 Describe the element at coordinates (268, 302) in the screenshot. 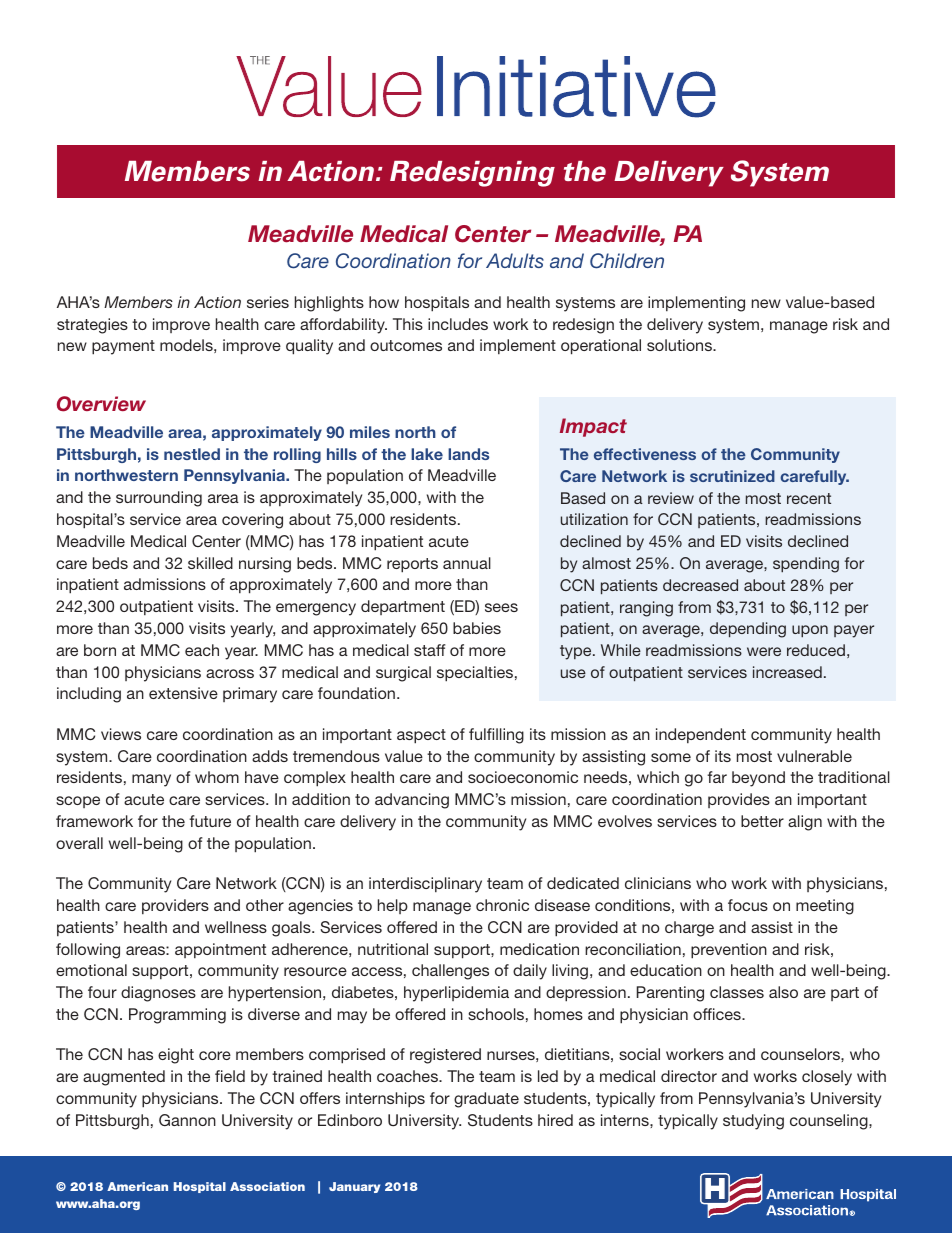

I see `series` at that location.
